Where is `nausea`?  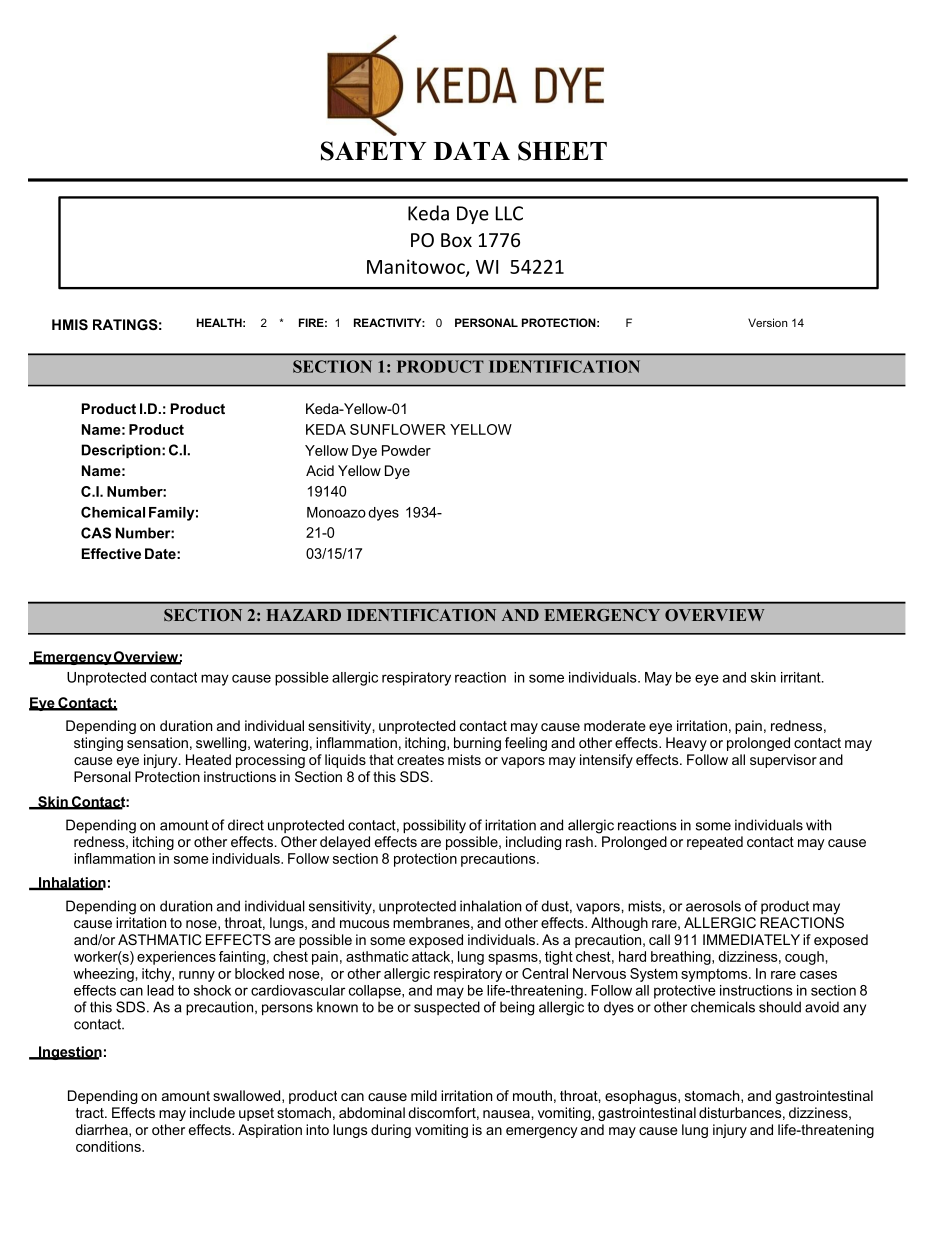 nausea is located at coordinates (507, 1114).
